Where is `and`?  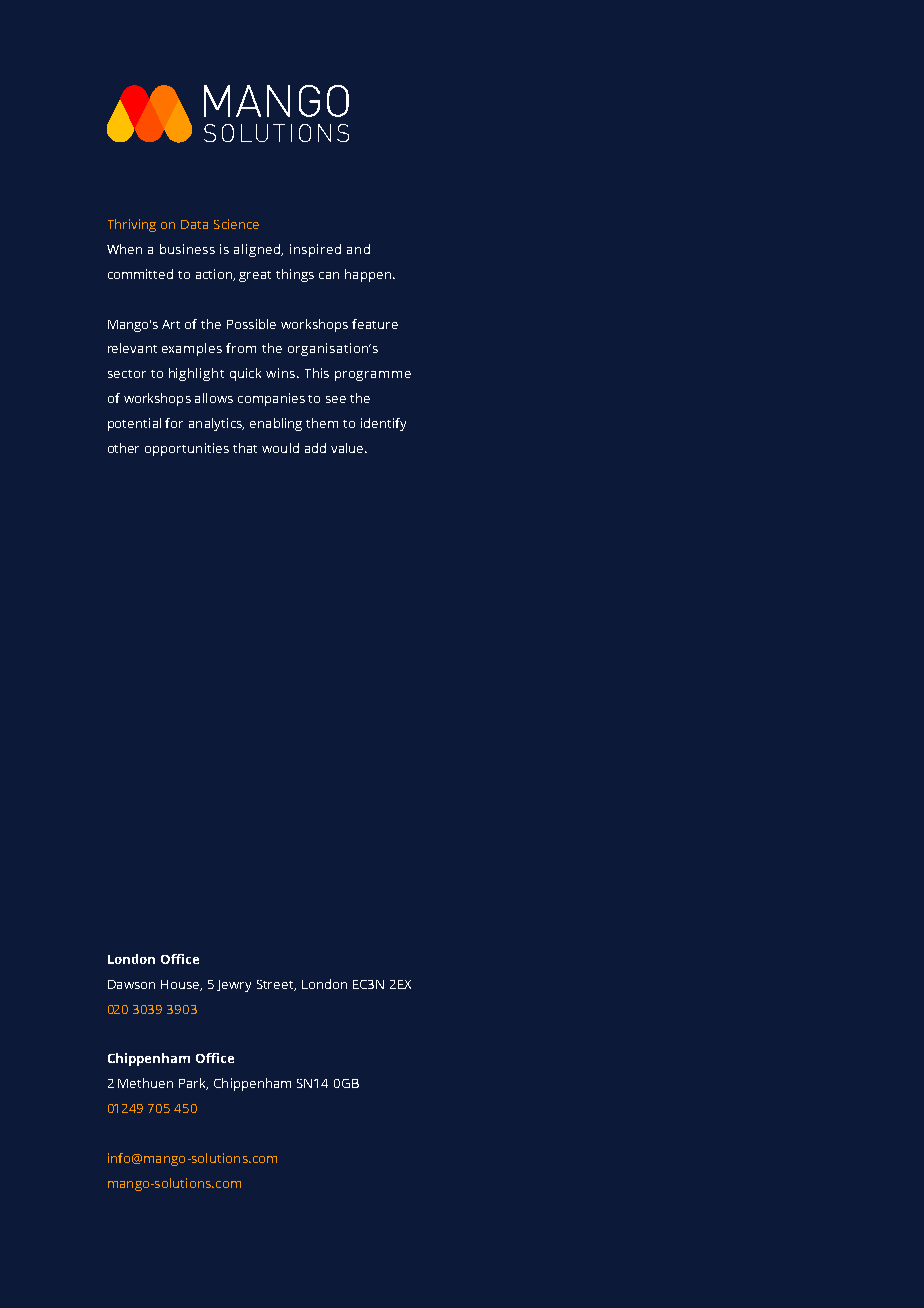
and is located at coordinates (358, 249).
